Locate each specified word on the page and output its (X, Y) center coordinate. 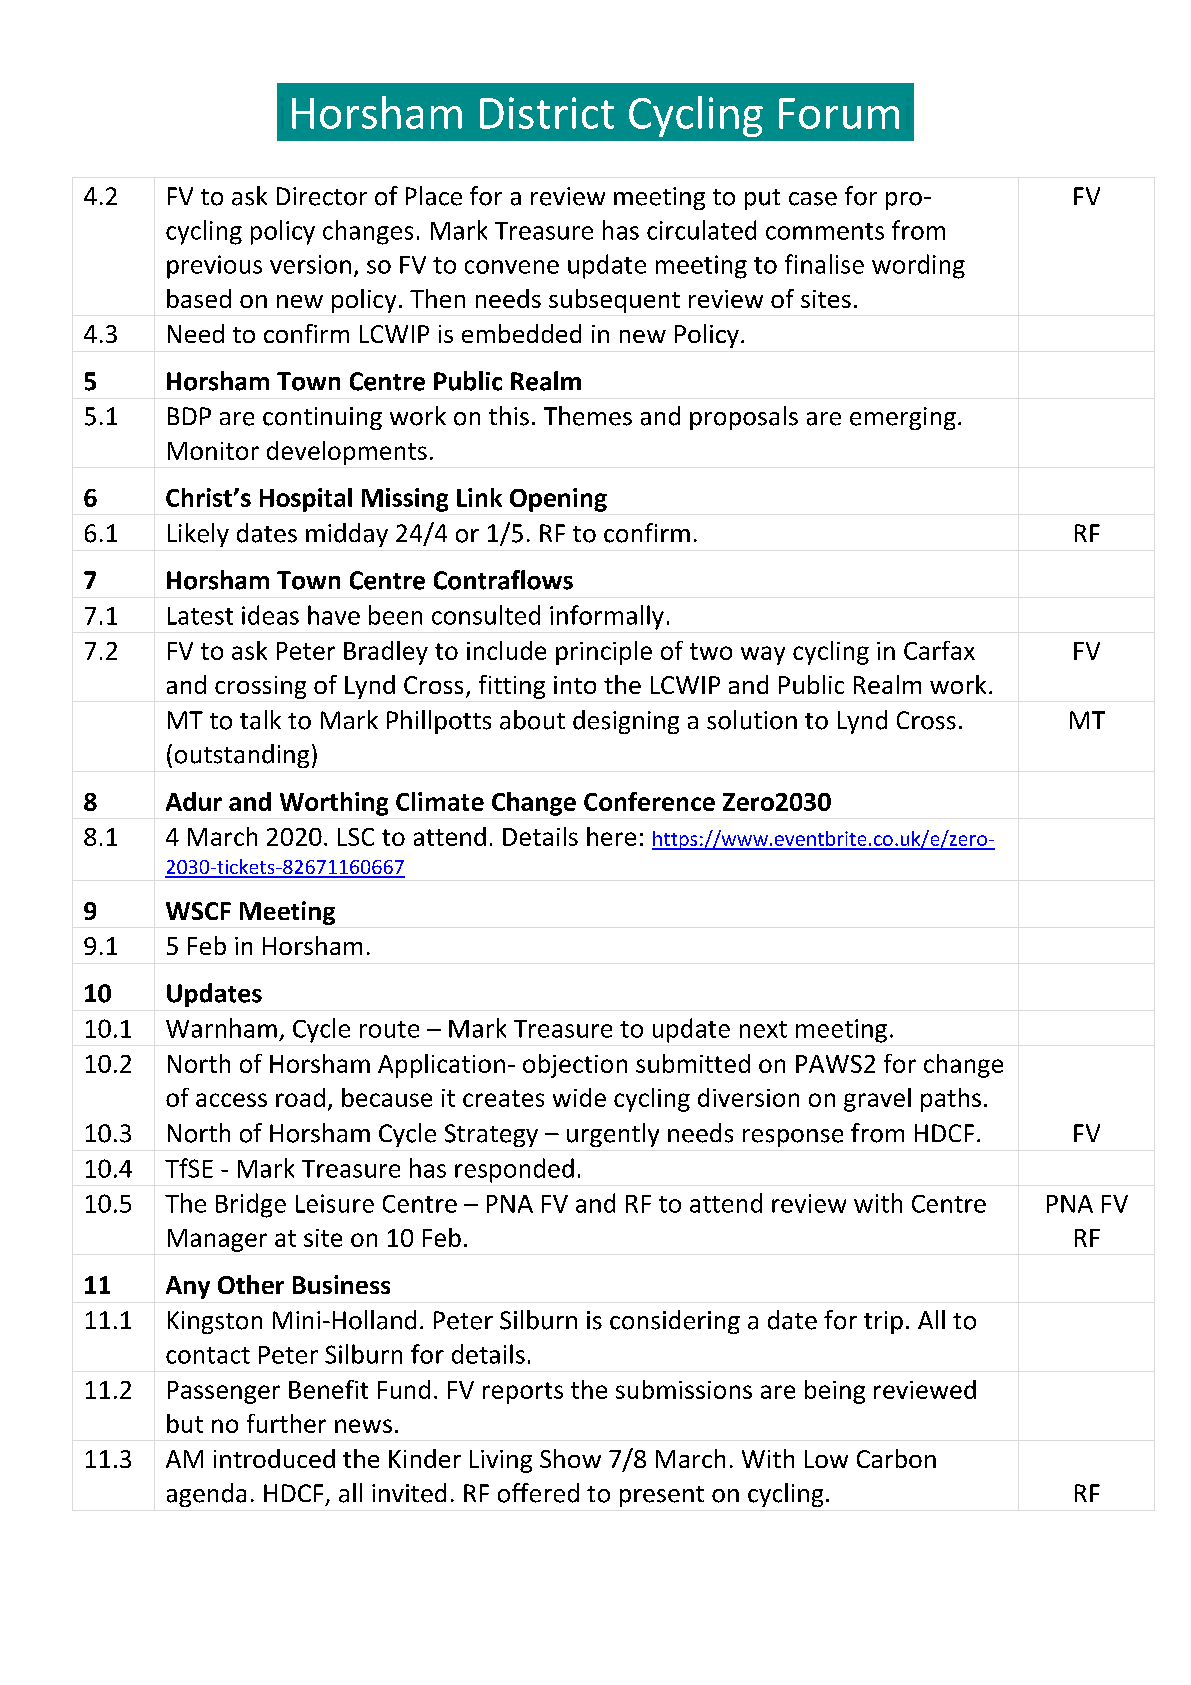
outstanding (242, 756)
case (813, 199)
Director (322, 196)
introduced (274, 1458)
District (547, 113)
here (611, 836)
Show (570, 1458)
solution (752, 720)
